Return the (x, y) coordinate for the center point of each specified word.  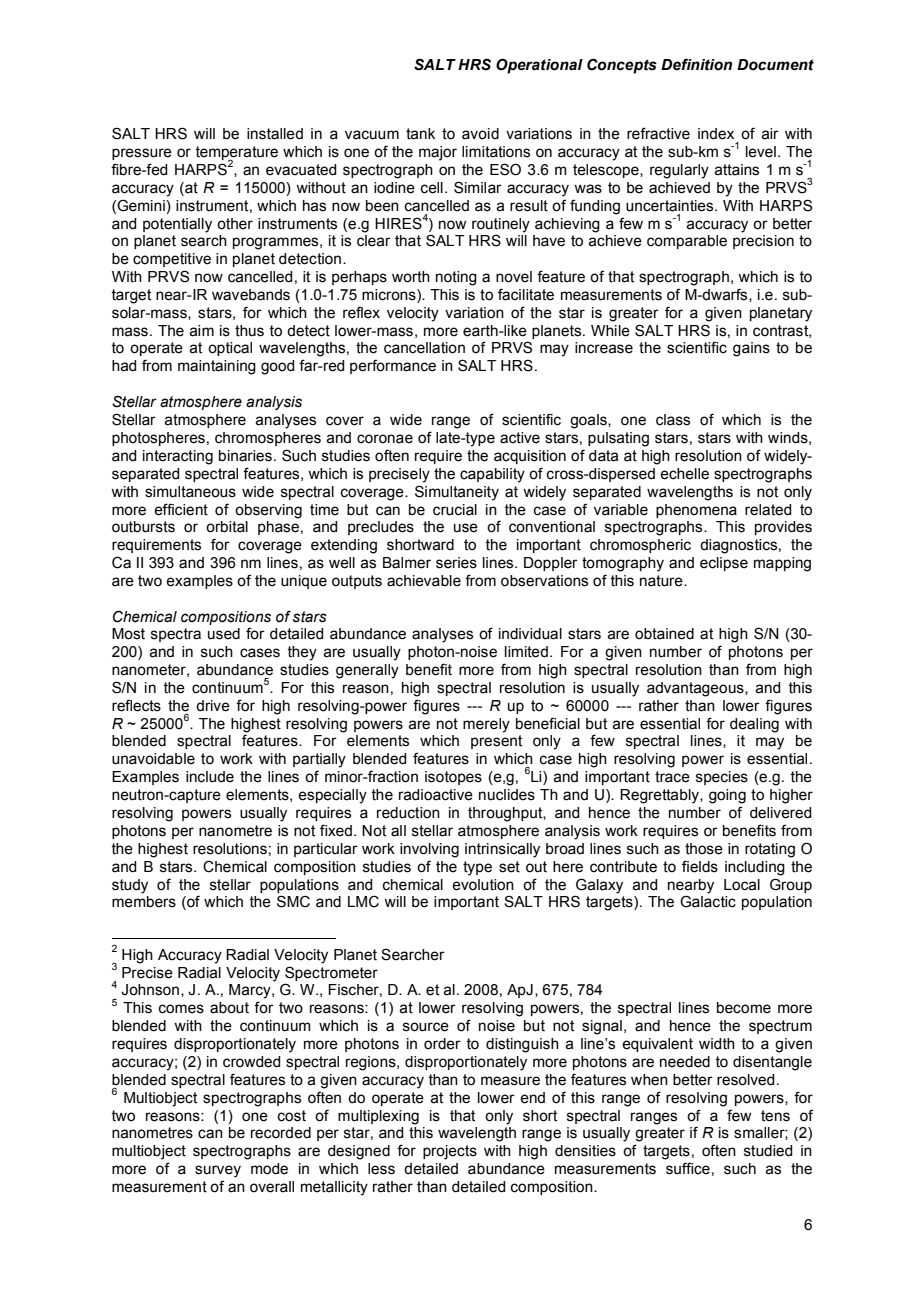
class (673, 420)
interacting (178, 457)
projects (450, 1152)
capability (492, 475)
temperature (236, 154)
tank (420, 134)
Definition (696, 64)
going (727, 796)
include (210, 777)
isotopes (453, 778)
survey (218, 1171)
